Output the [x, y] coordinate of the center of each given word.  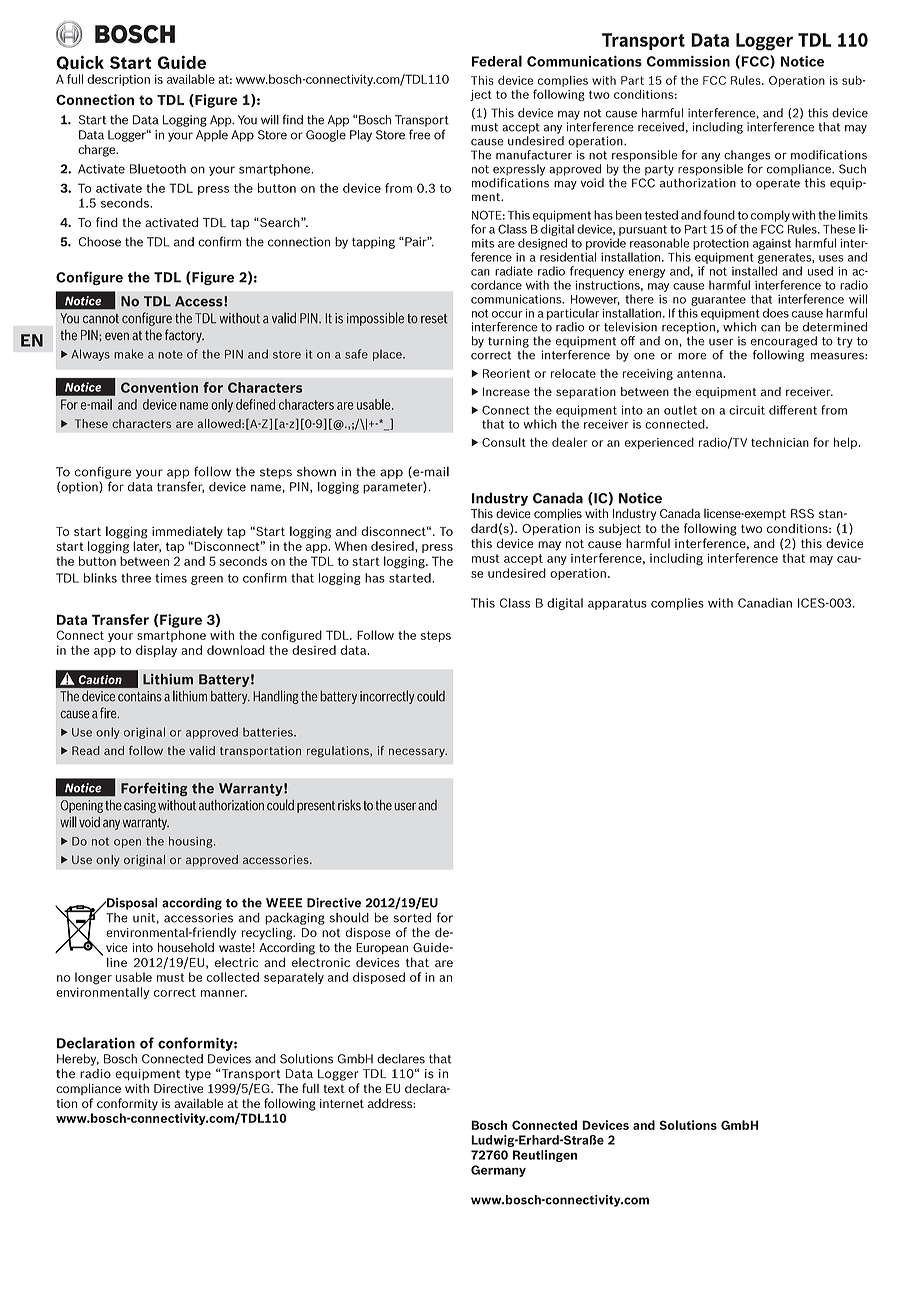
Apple [212, 136]
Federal [497, 61]
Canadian [765, 603]
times [171, 578]
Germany [498, 1171]
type [198, 1075]
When [351, 546]
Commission [688, 61]
